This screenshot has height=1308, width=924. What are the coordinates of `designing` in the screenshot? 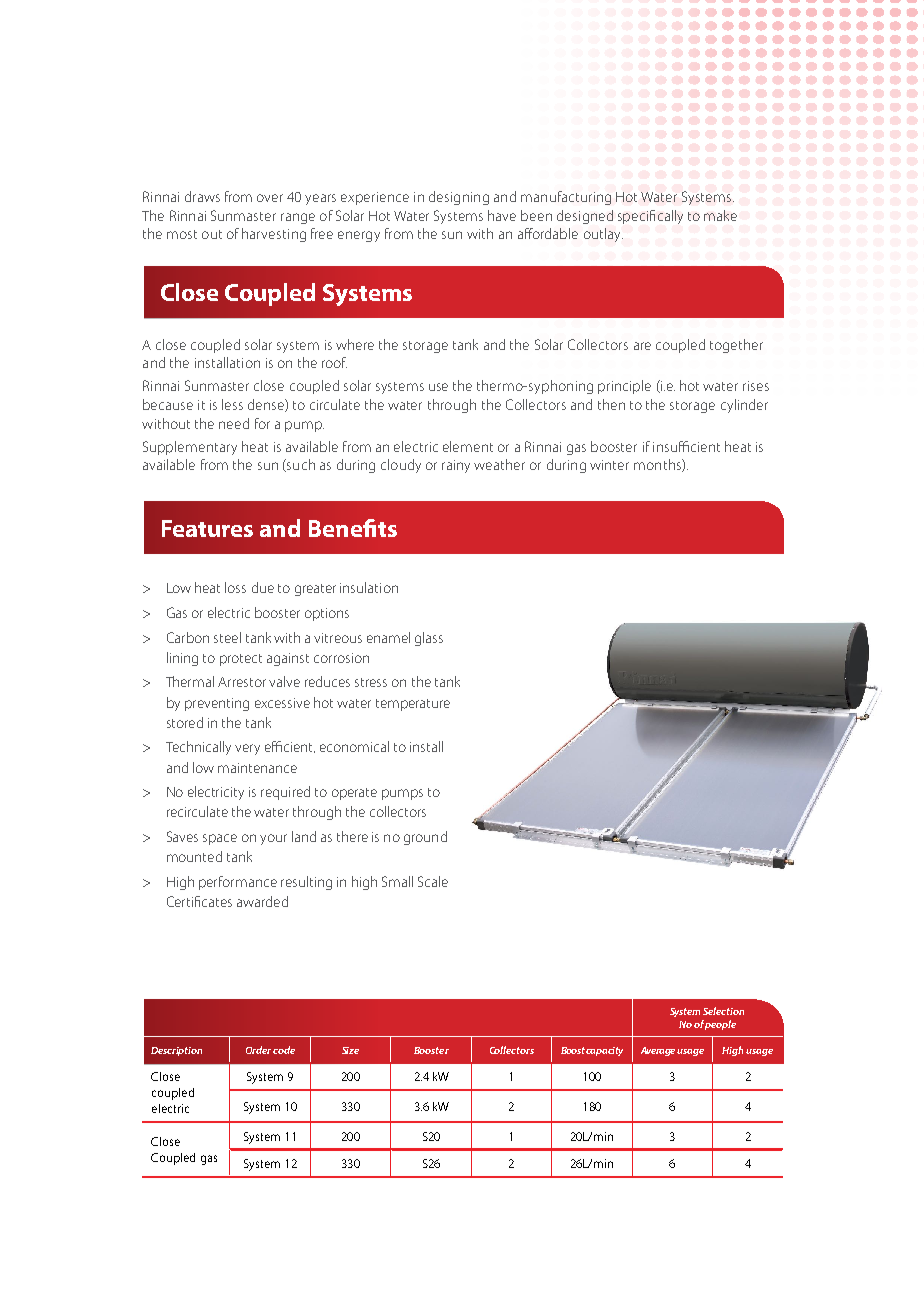 It's located at (459, 198).
